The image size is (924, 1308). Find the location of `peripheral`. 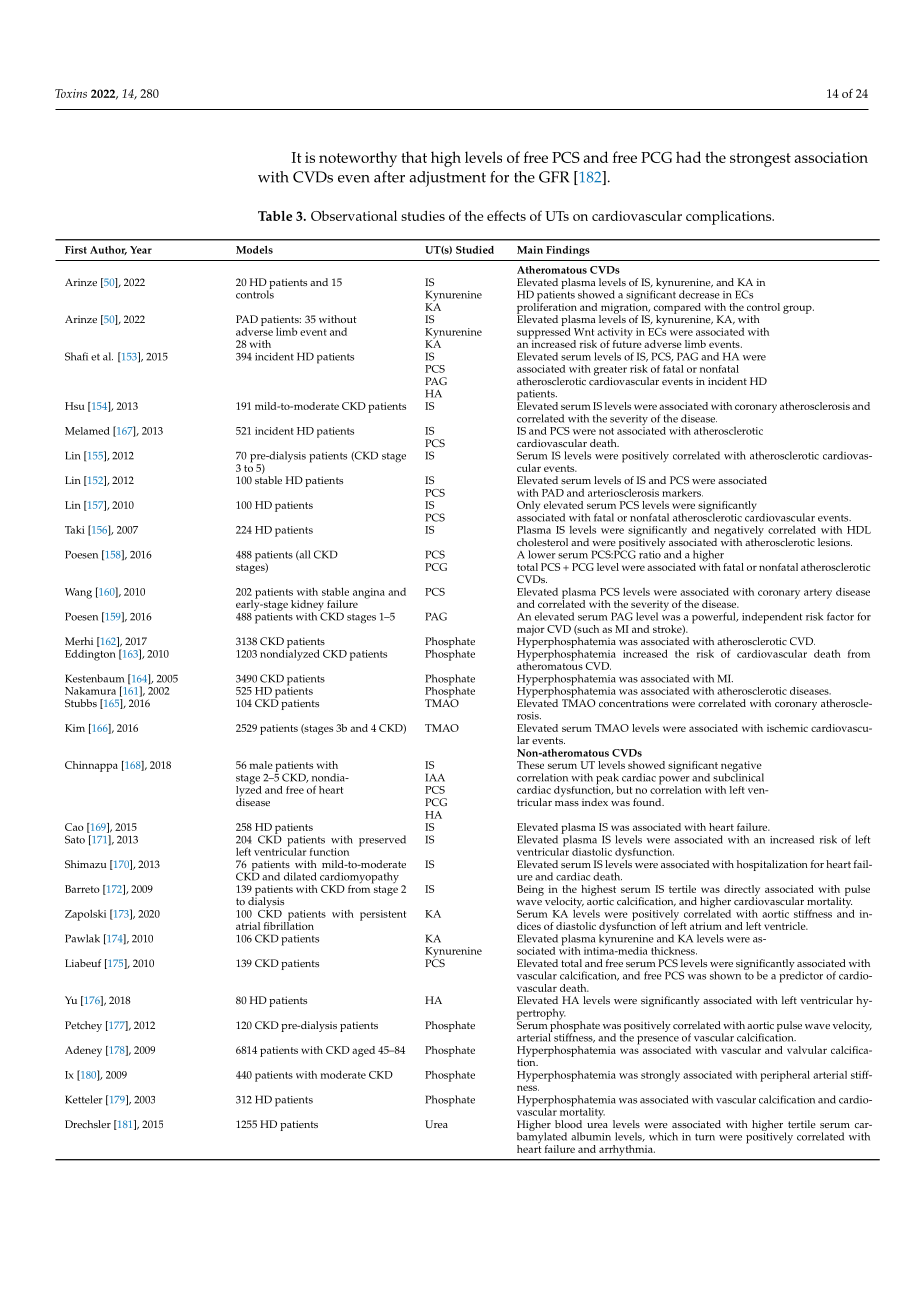

peripheral is located at coordinates (785, 1076).
